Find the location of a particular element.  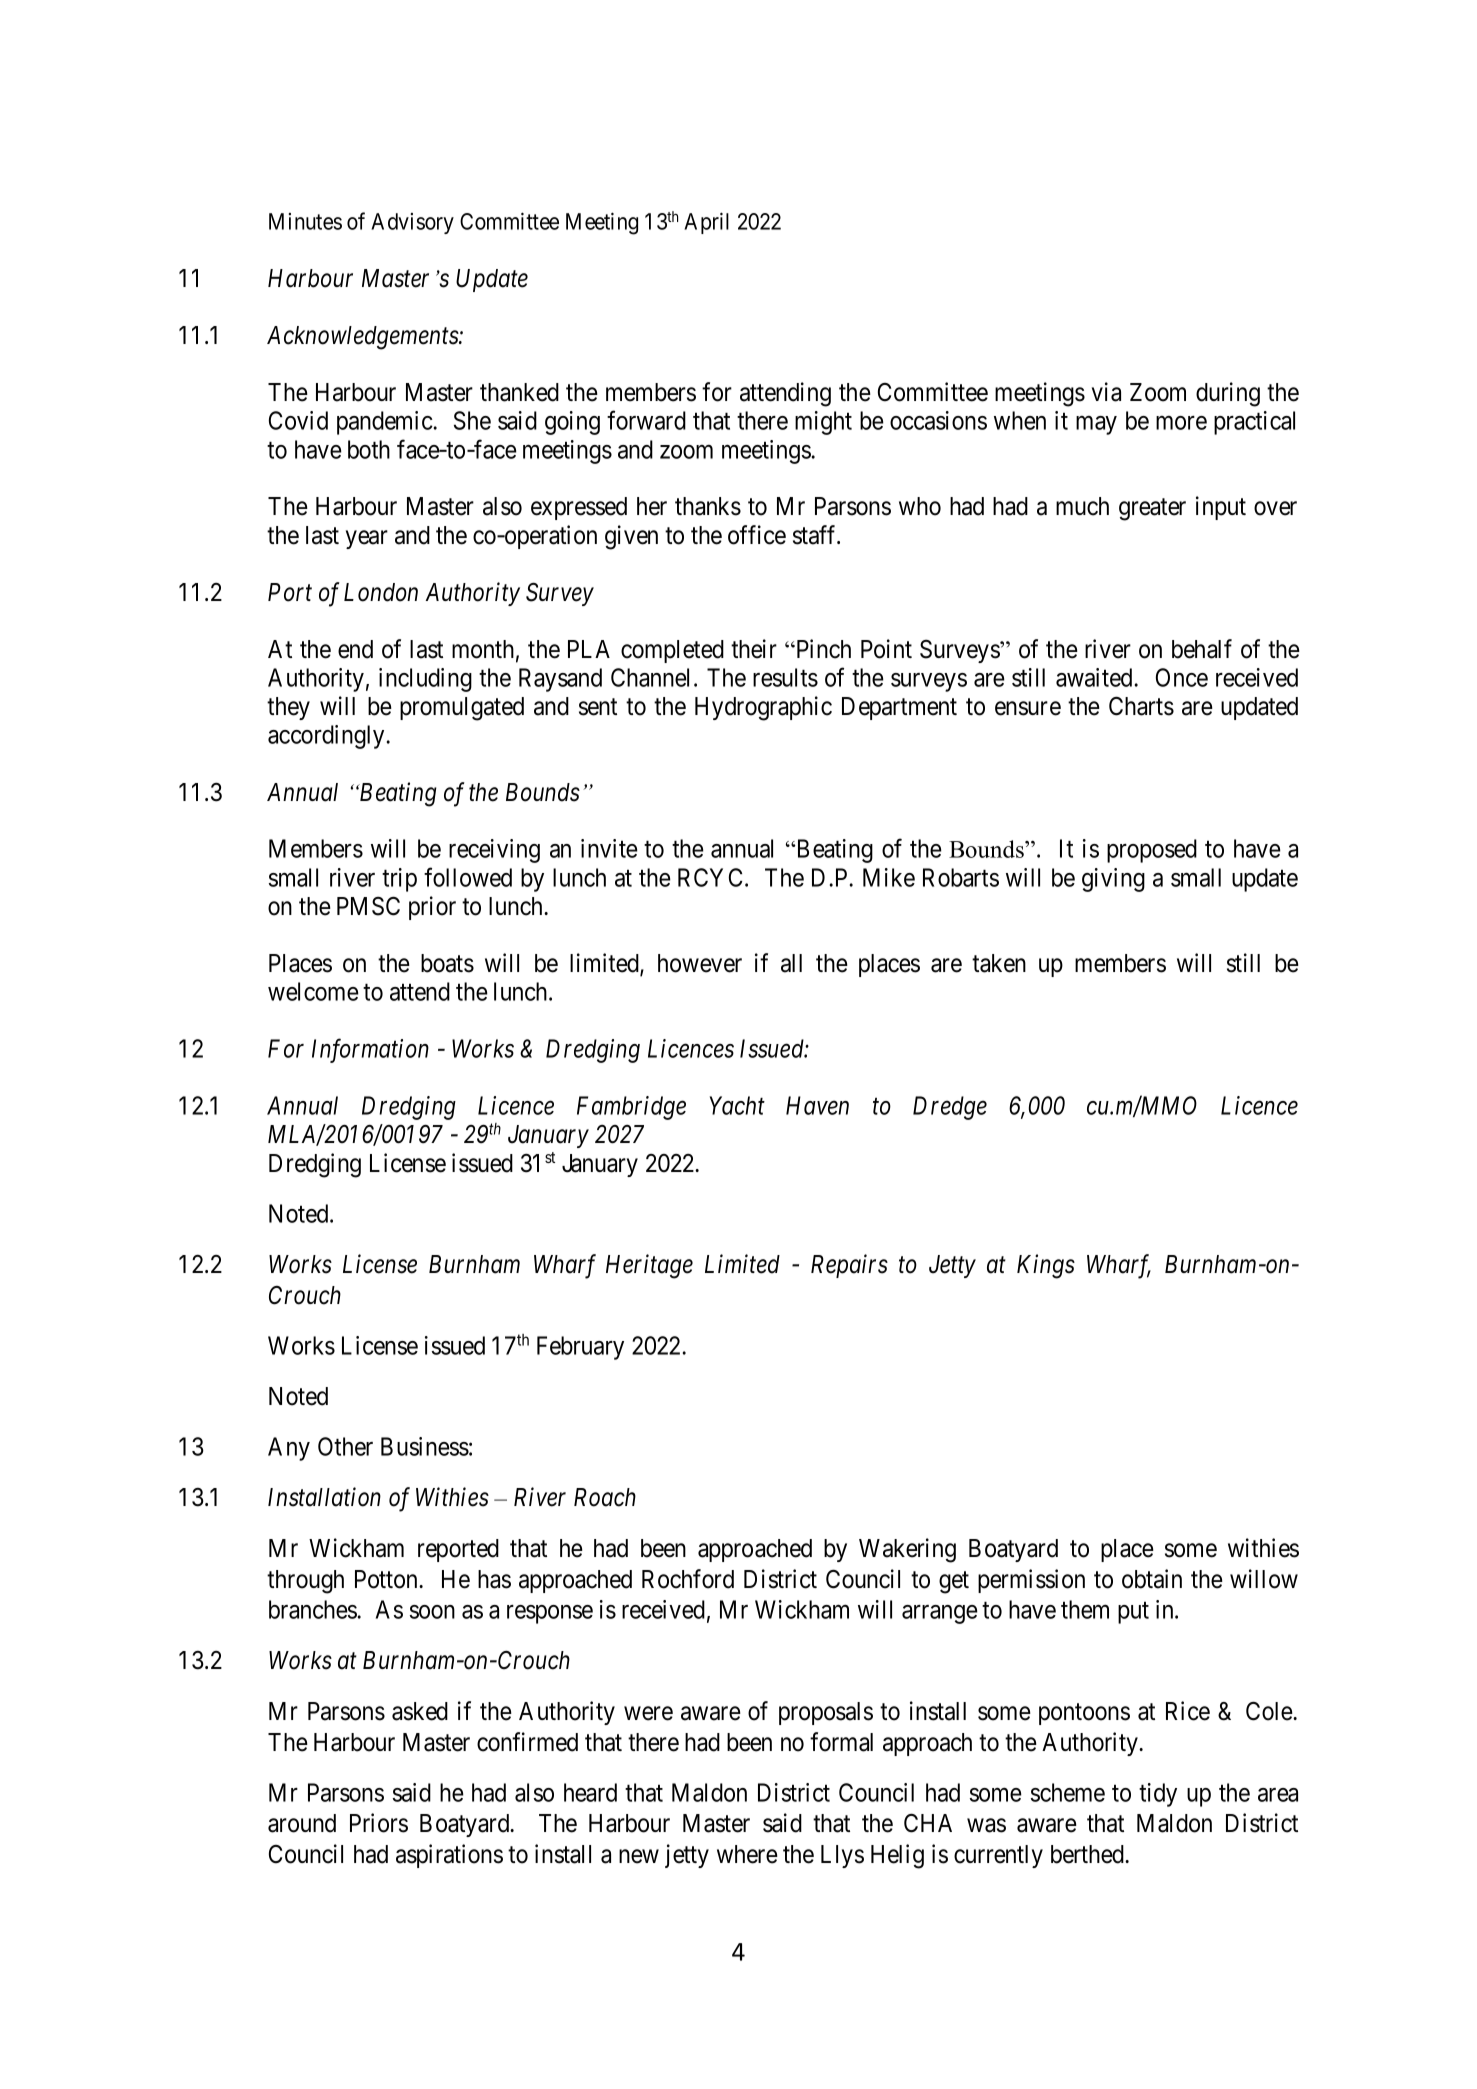

Business is located at coordinates (425, 1446).
